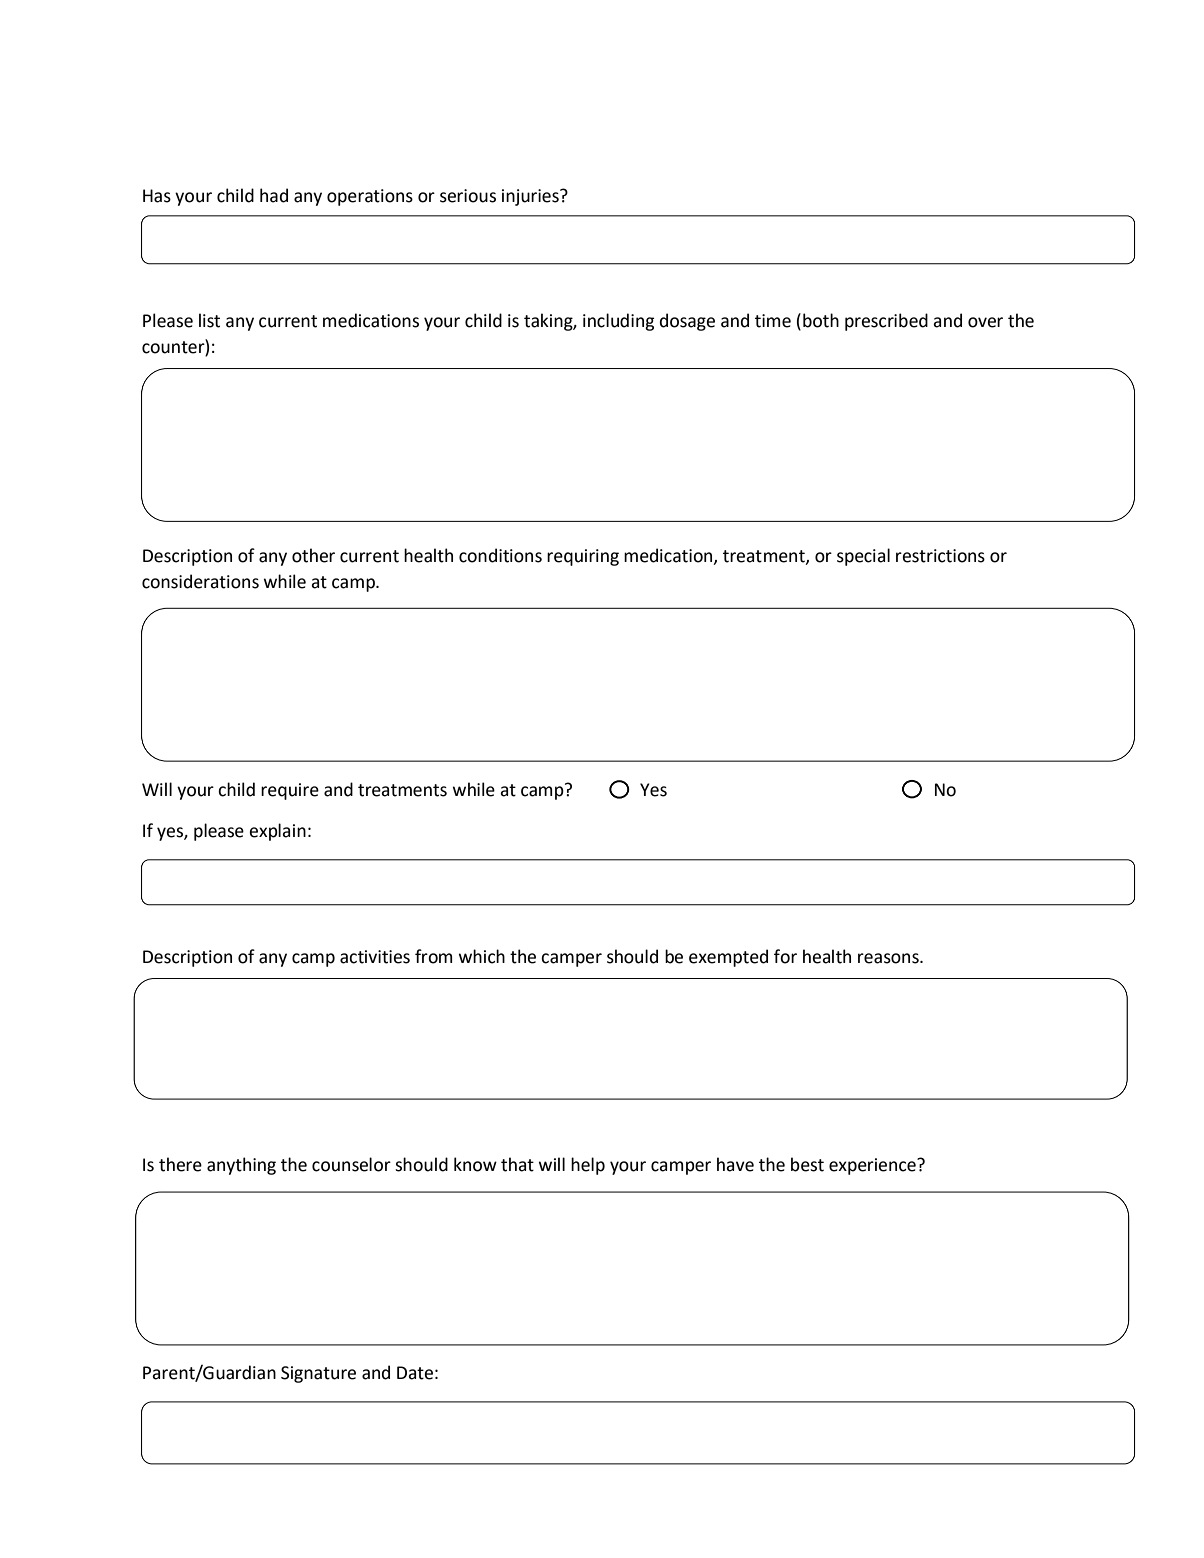 This document has width=1204, height=1558. What do you see at coordinates (290, 791) in the document?
I see `require` at bounding box center [290, 791].
